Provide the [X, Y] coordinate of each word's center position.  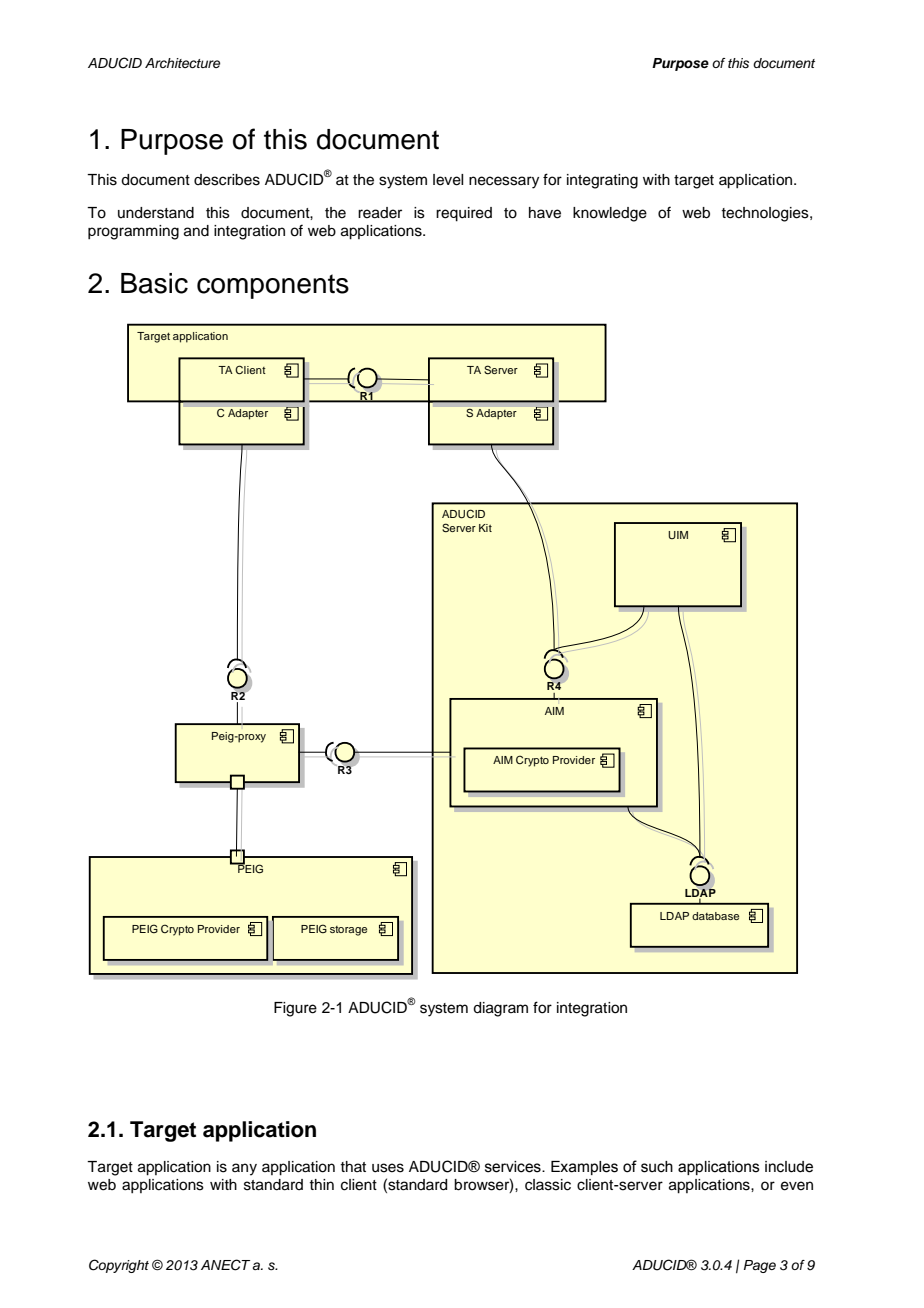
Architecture [182, 63]
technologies [766, 214]
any [244, 1169]
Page [760, 1266]
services [514, 1167]
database [715, 916]
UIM [678, 535]
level [448, 180]
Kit [485, 528]
